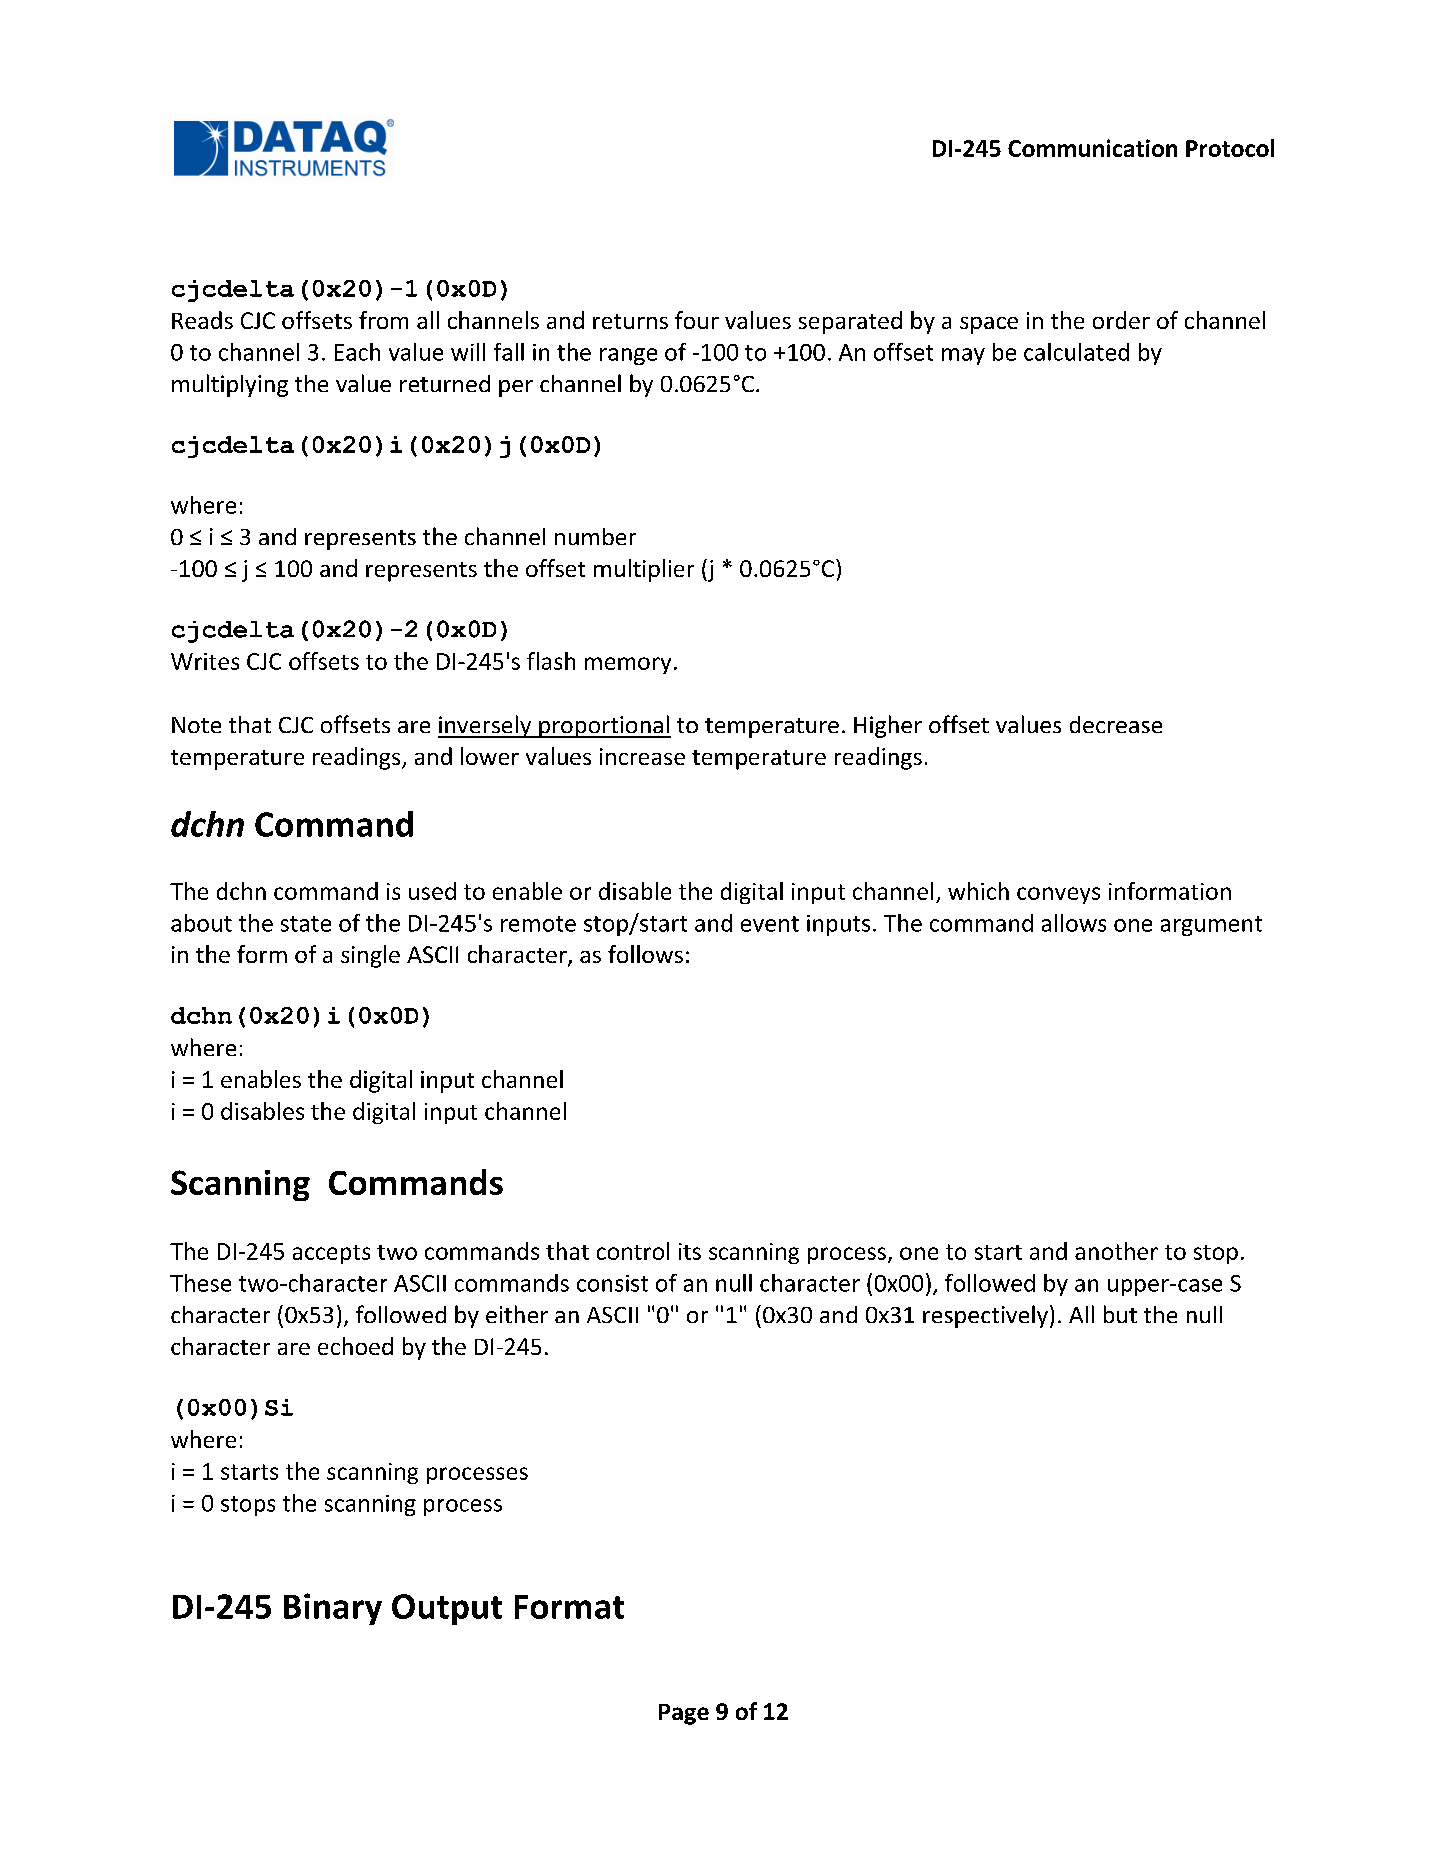 Image resolution: width=1446 pixels, height=1872 pixels. Describe the element at coordinates (1092, 148) in the document. I see `Communication` at that location.
